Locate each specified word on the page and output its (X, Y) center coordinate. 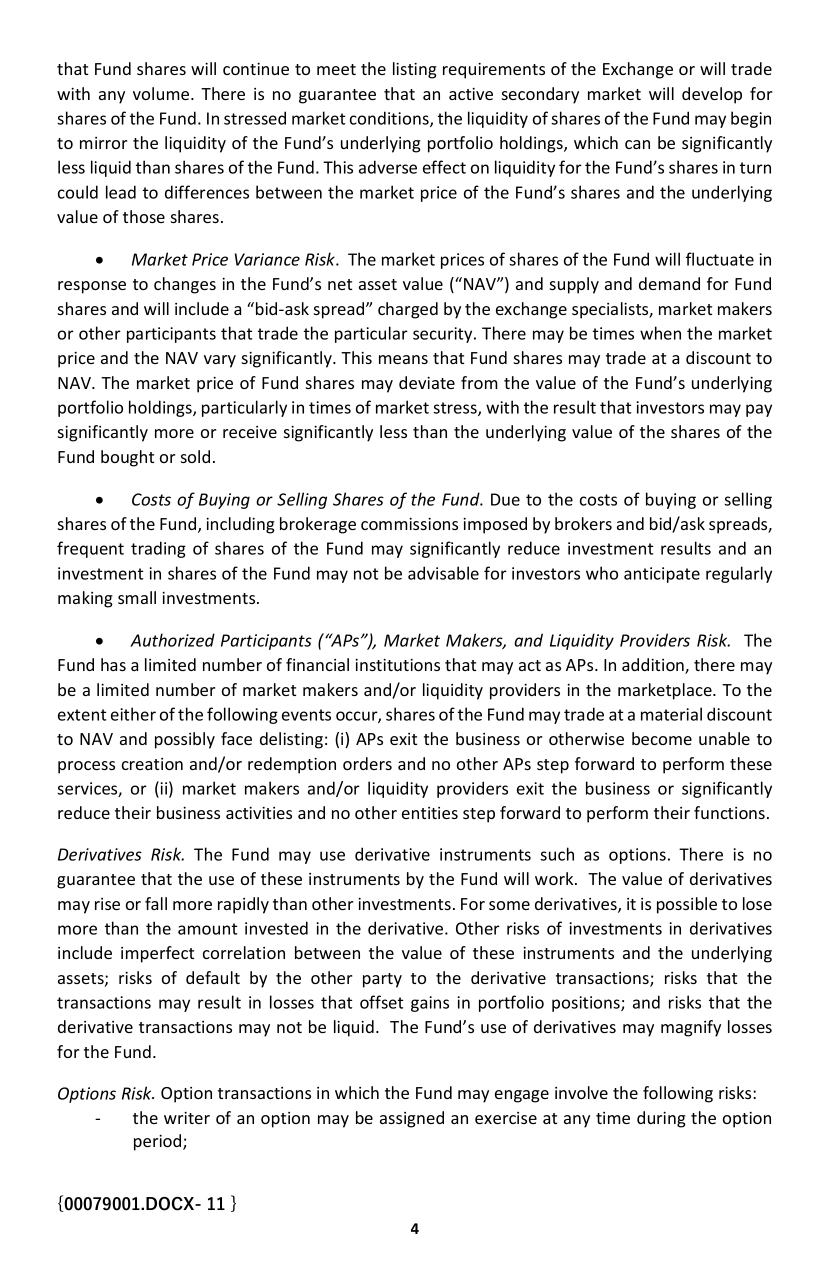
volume (162, 93)
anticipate (662, 575)
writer (187, 1118)
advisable (443, 573)
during (661, 1119)
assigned (412, 1119)
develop (712, 95)
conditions (390, 119)
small (137, 597)
